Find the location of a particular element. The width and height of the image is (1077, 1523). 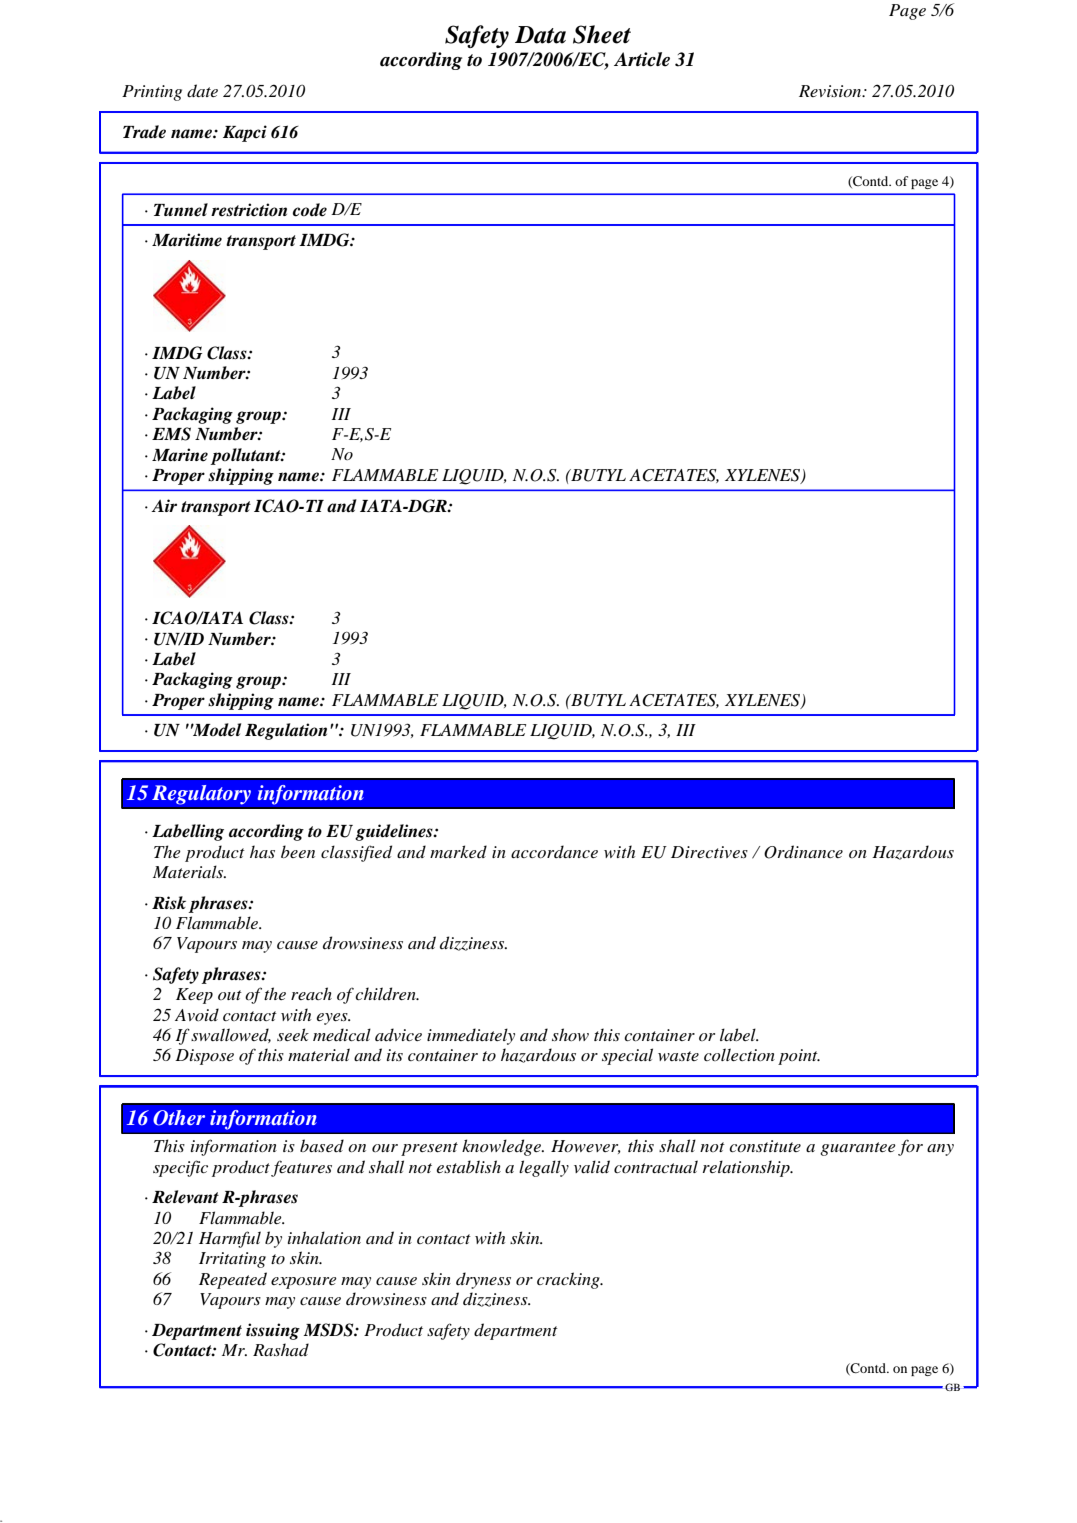

Repeated is located at coordinates (233, 1280).
